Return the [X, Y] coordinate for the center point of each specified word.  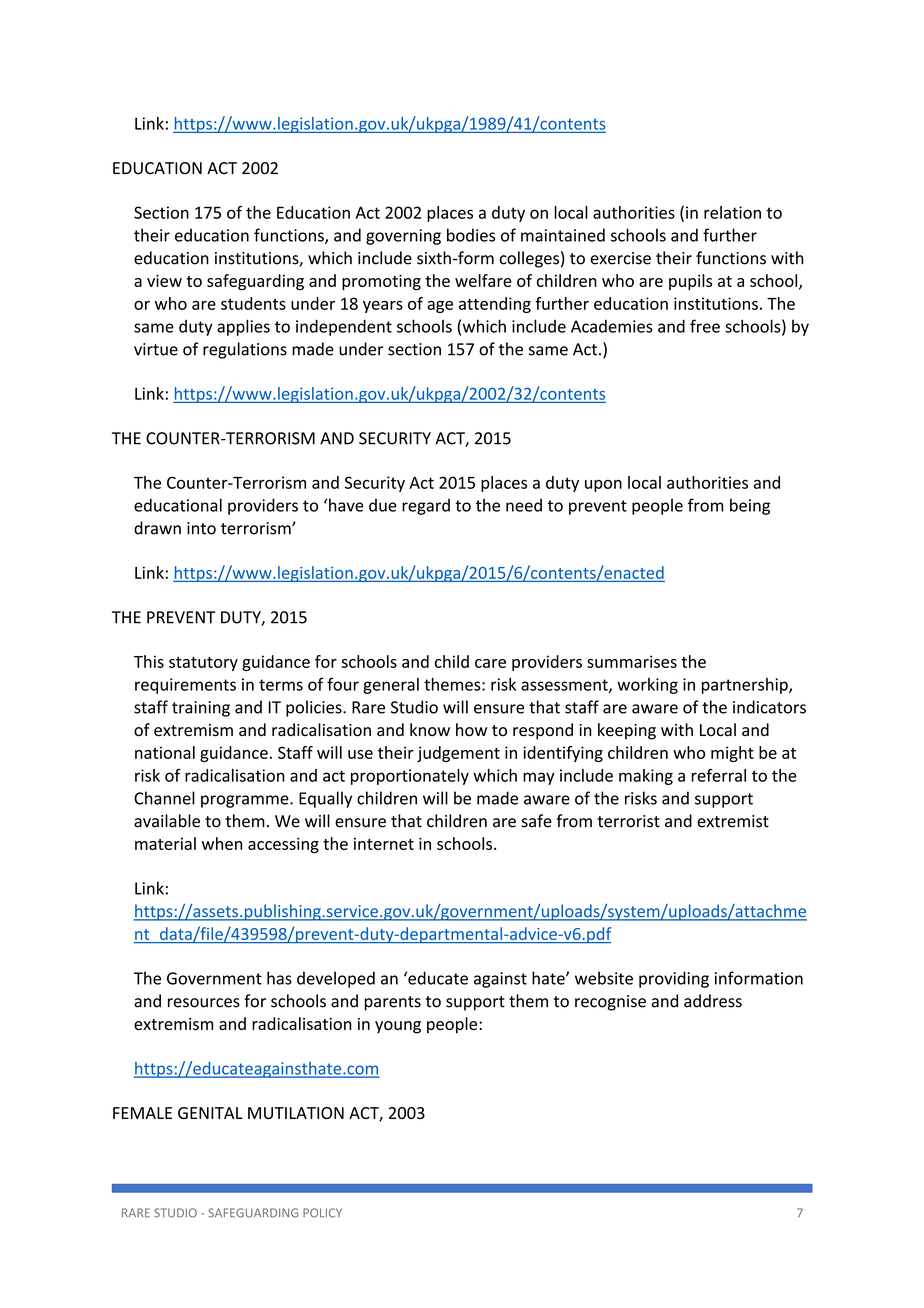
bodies [471, 235]
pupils [690, 282]
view [164, 280]
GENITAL [210, 1113]
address [713, 1001]
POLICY [322, 1213]
